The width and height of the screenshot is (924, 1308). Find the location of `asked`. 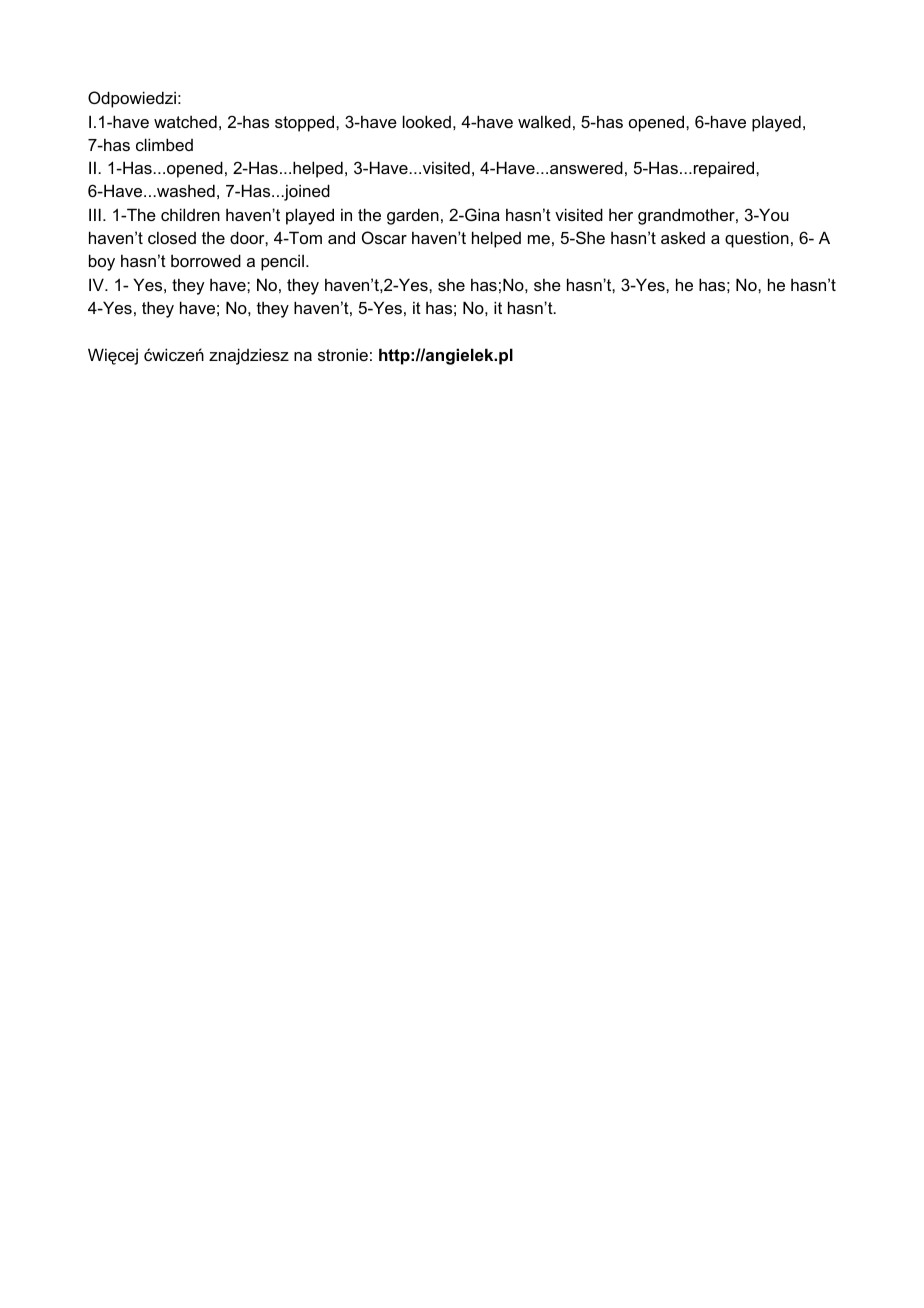

asked is located at coordinates (683, 237).
